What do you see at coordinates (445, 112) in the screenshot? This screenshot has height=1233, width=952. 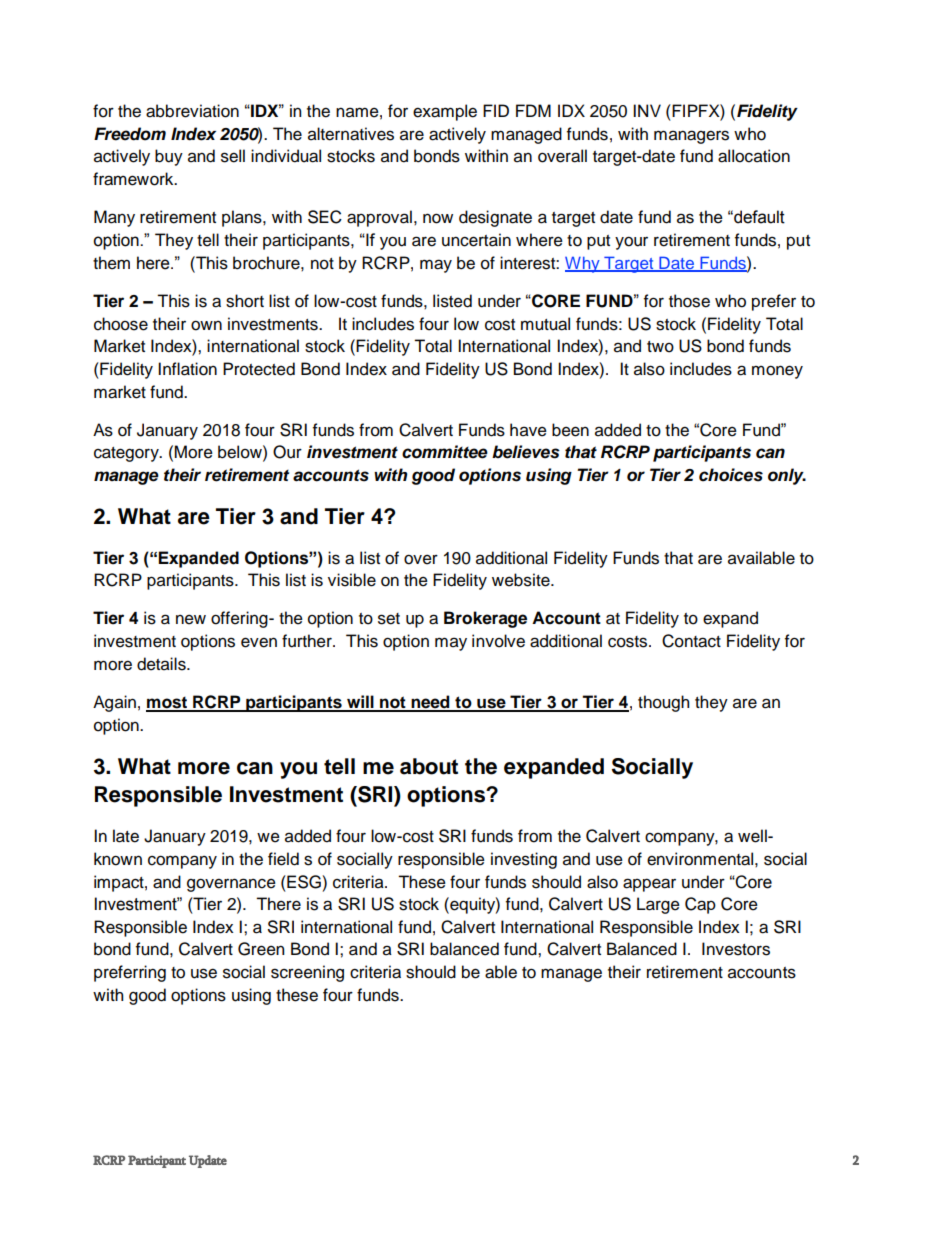 I see `example` at bounding box center [445, 112].
